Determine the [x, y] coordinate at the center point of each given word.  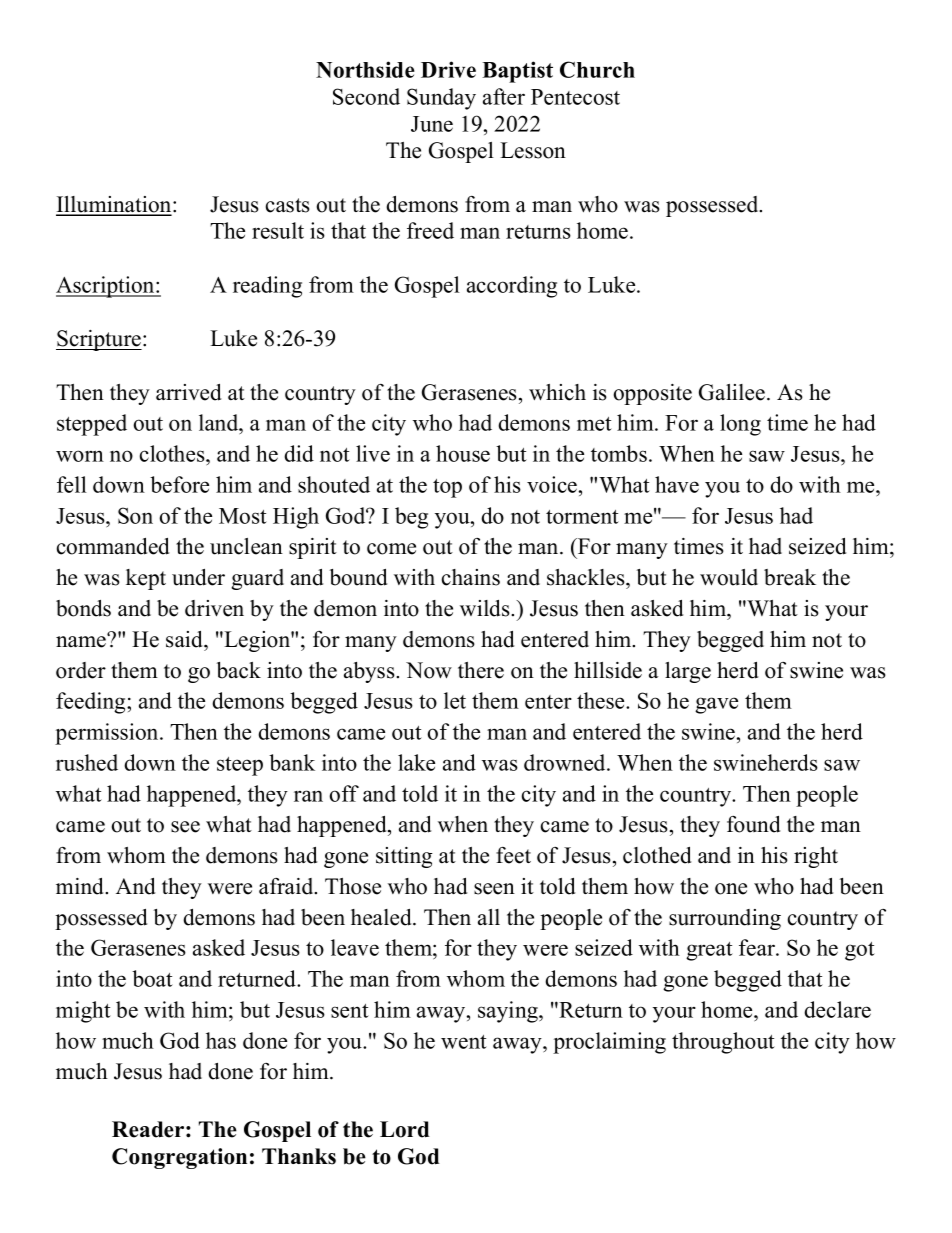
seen [494, 889]
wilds [486, 608]
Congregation [179, 1158]
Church [597, 69]
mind [81, 886]
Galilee [732, 392]
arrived [188, 392]
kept [146, 579]
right [816, 857]
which [557, 392]
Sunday [441, 99]
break [790, 577]
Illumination [115, 205]
